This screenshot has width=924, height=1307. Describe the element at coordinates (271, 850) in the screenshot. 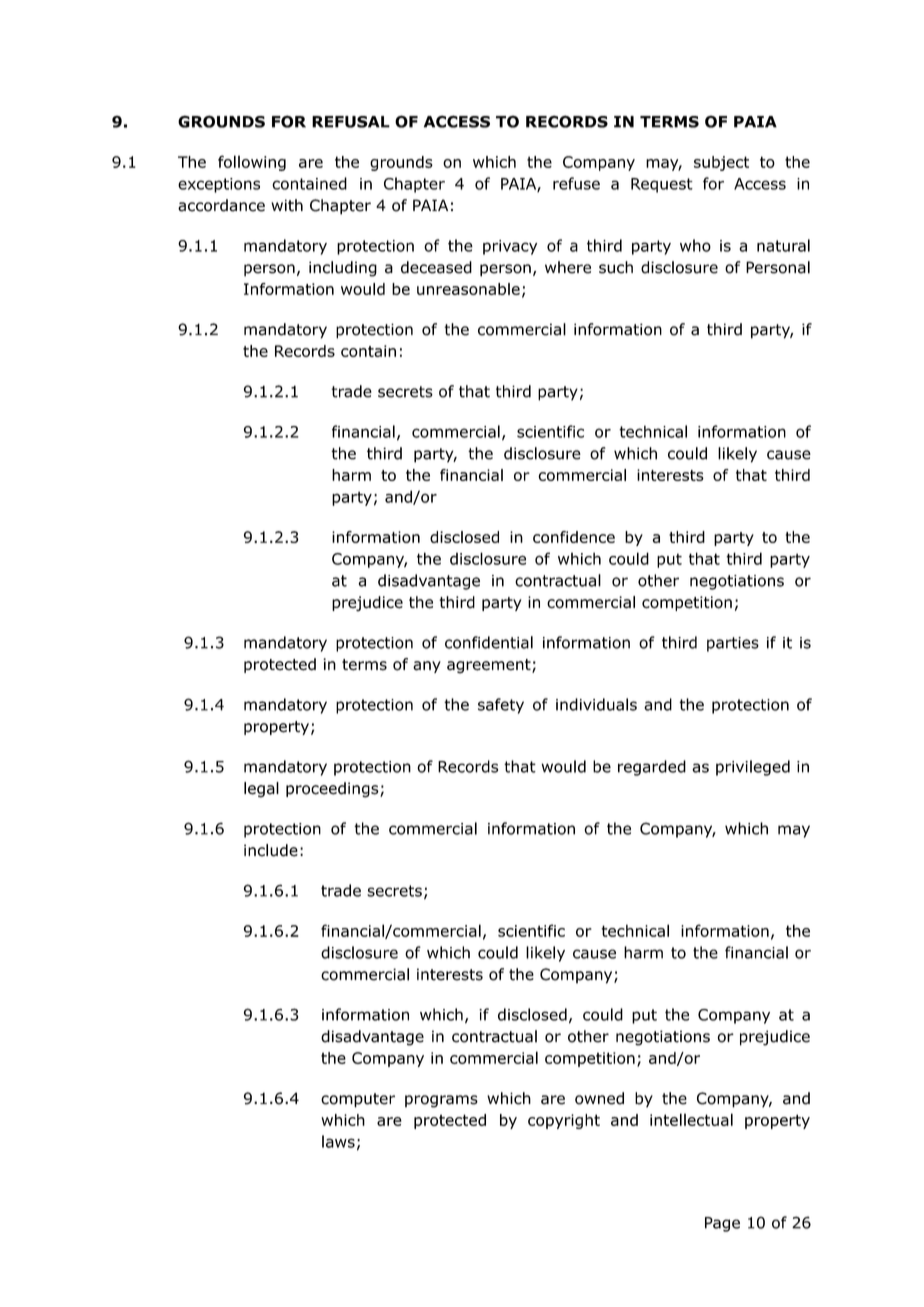

I see `include` at that location.
